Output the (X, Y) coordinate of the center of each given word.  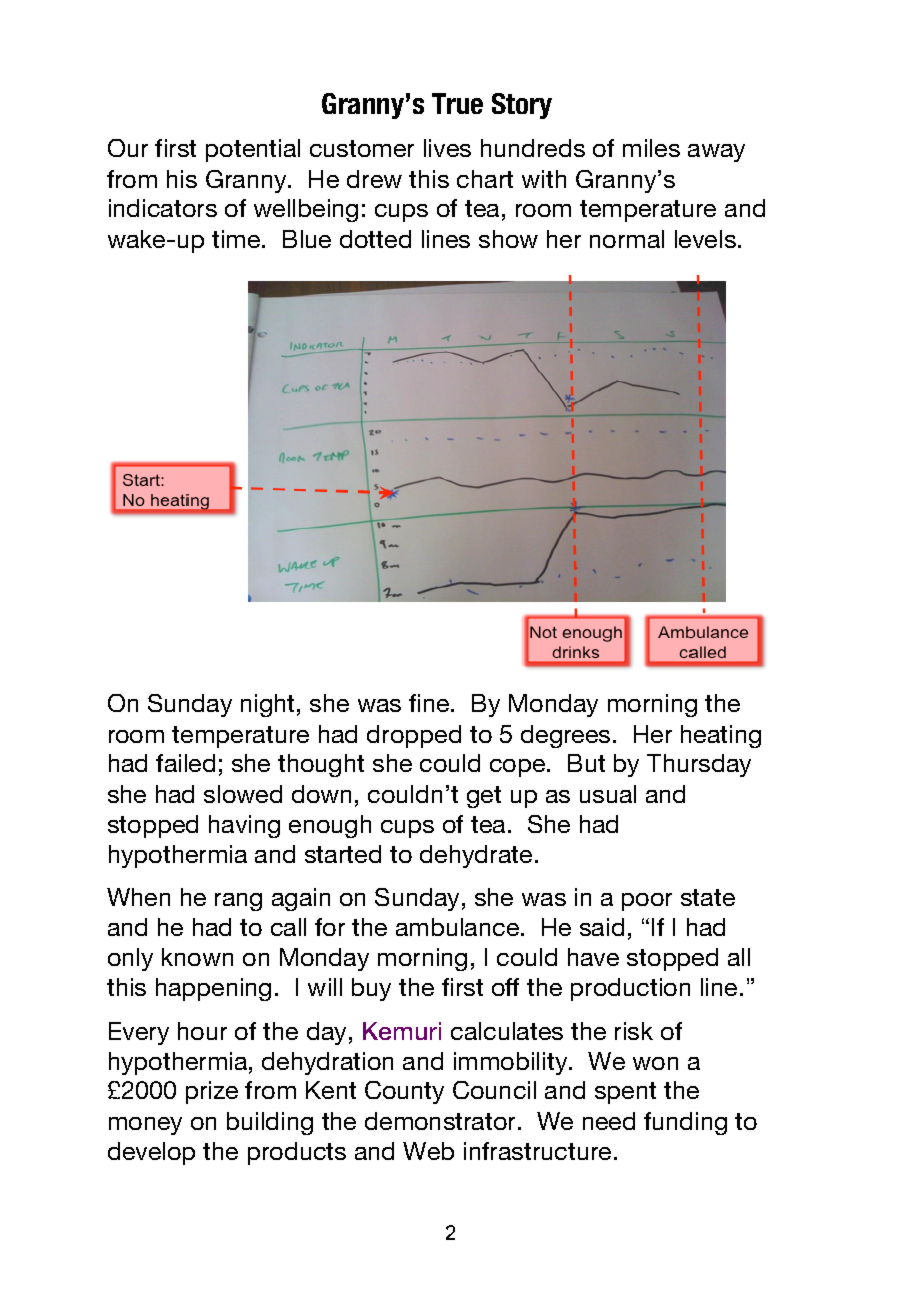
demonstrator (442, 1121)
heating (721, 736)
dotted (375, 239)
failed (185, 763)
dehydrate (476, 856)
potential (253, 150)
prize (212, 1092)
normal (627, 239)
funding (685, 1123)
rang (238, 902)
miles (651, 148)
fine (430, 703)
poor (647, 902)
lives (447, 148)
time (237, 239)
